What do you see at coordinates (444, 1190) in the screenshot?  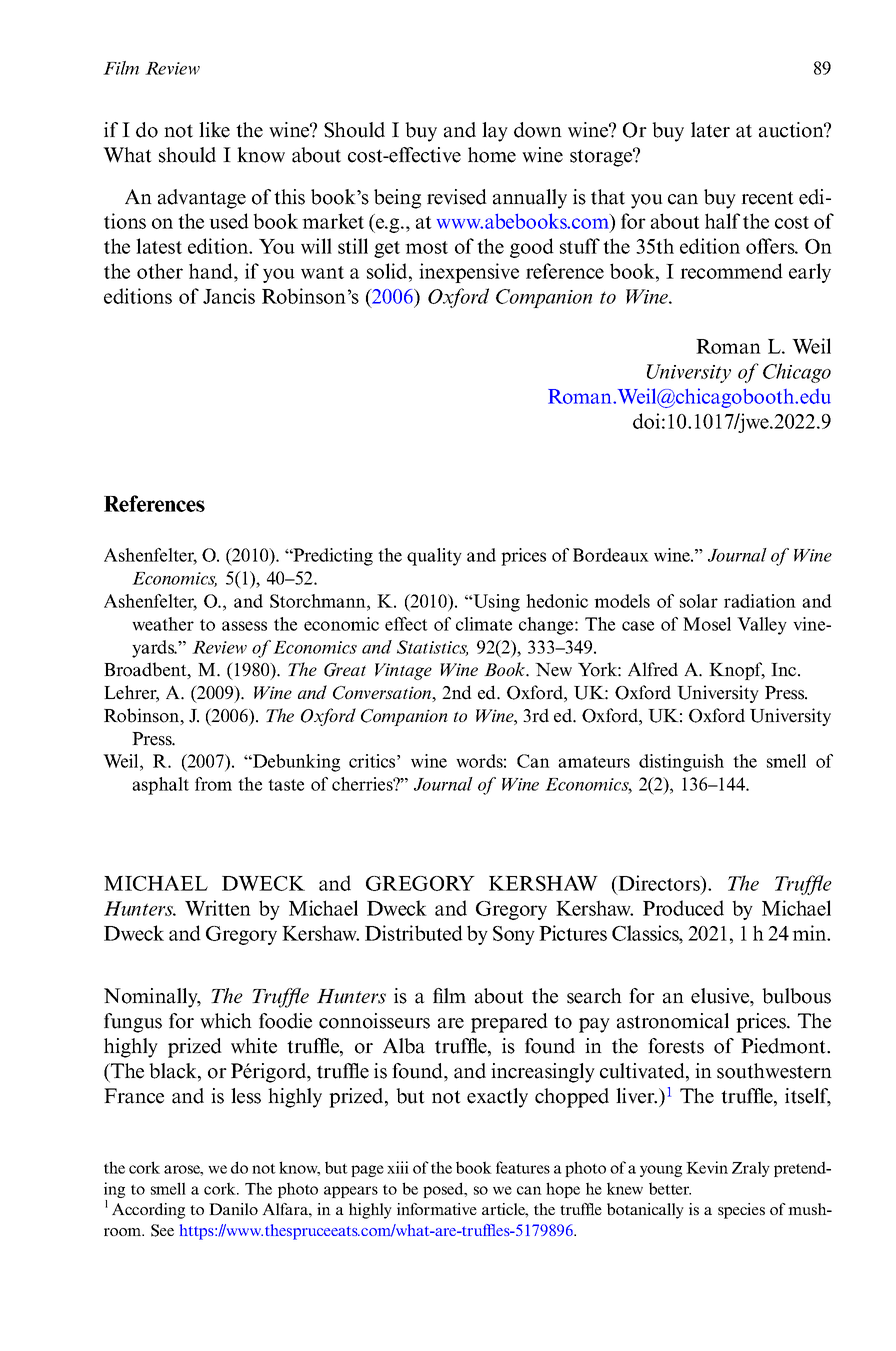 I see `posed` at bounding box center [444, 1190].
